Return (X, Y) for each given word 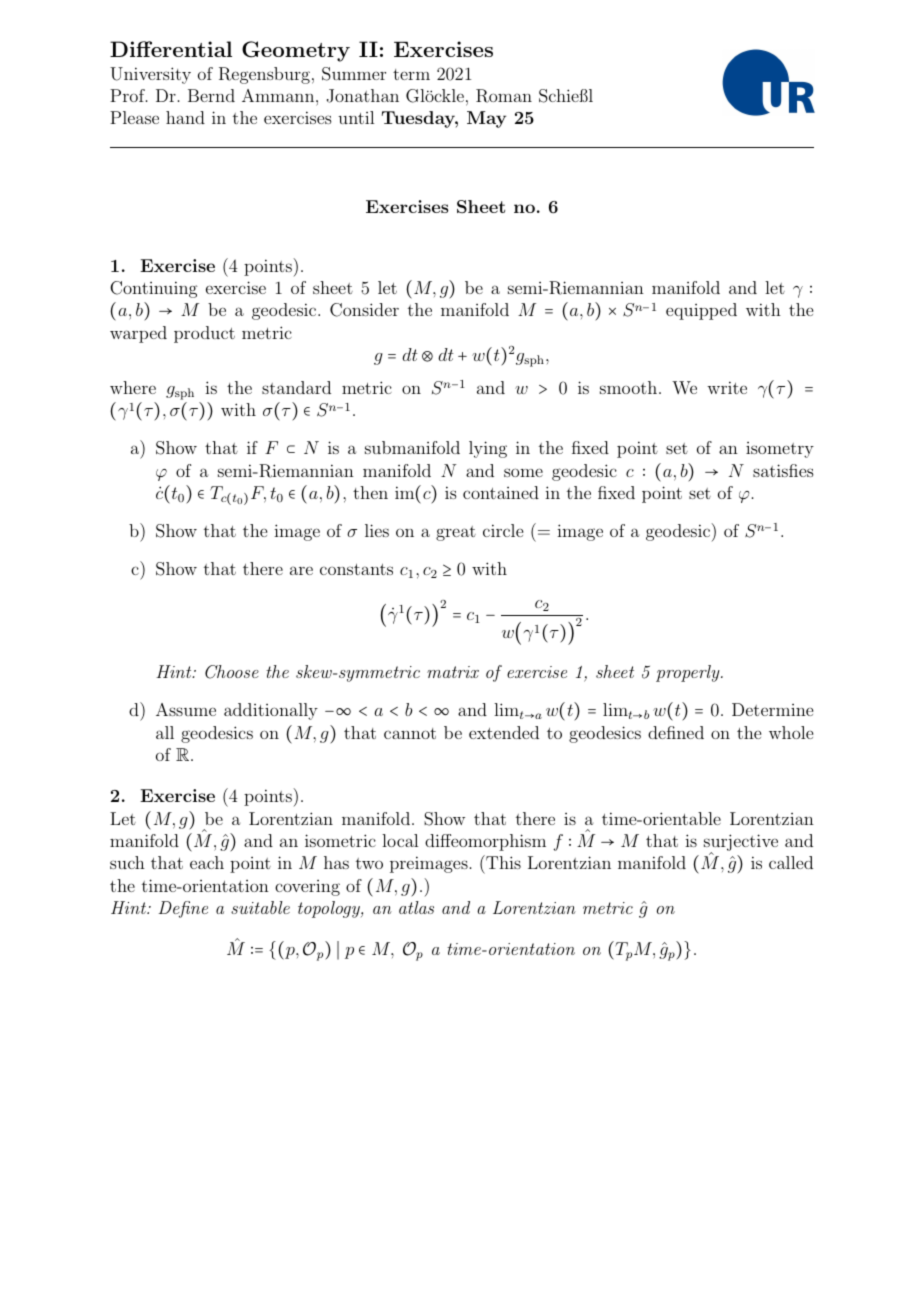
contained (501, 492)
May (486, 119)
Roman (504, 96)
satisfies (783, 470)
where (133, 387)
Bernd (211, 95)
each (207, 862)
